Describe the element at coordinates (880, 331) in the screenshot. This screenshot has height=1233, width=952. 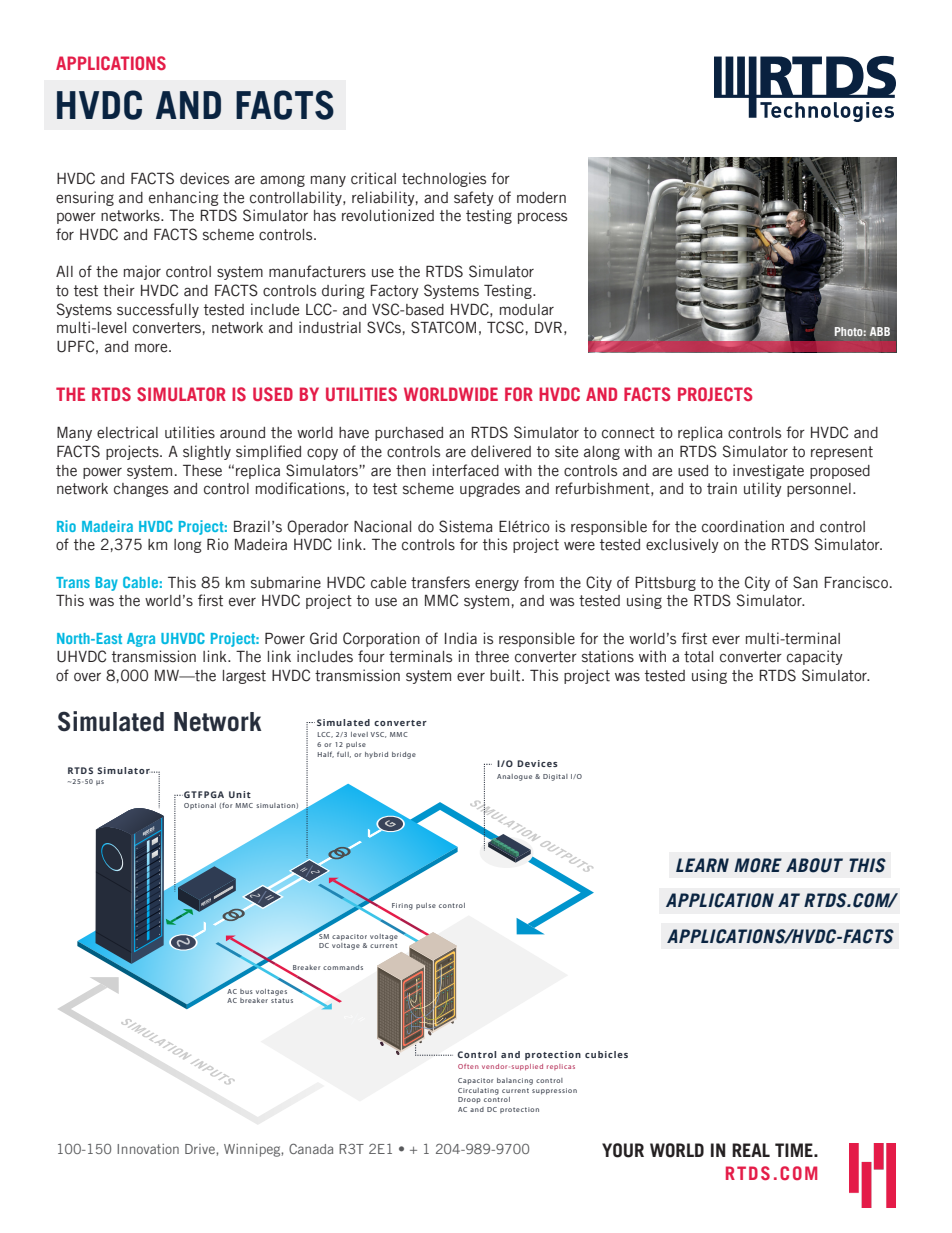
I see `ABB` at that location.
